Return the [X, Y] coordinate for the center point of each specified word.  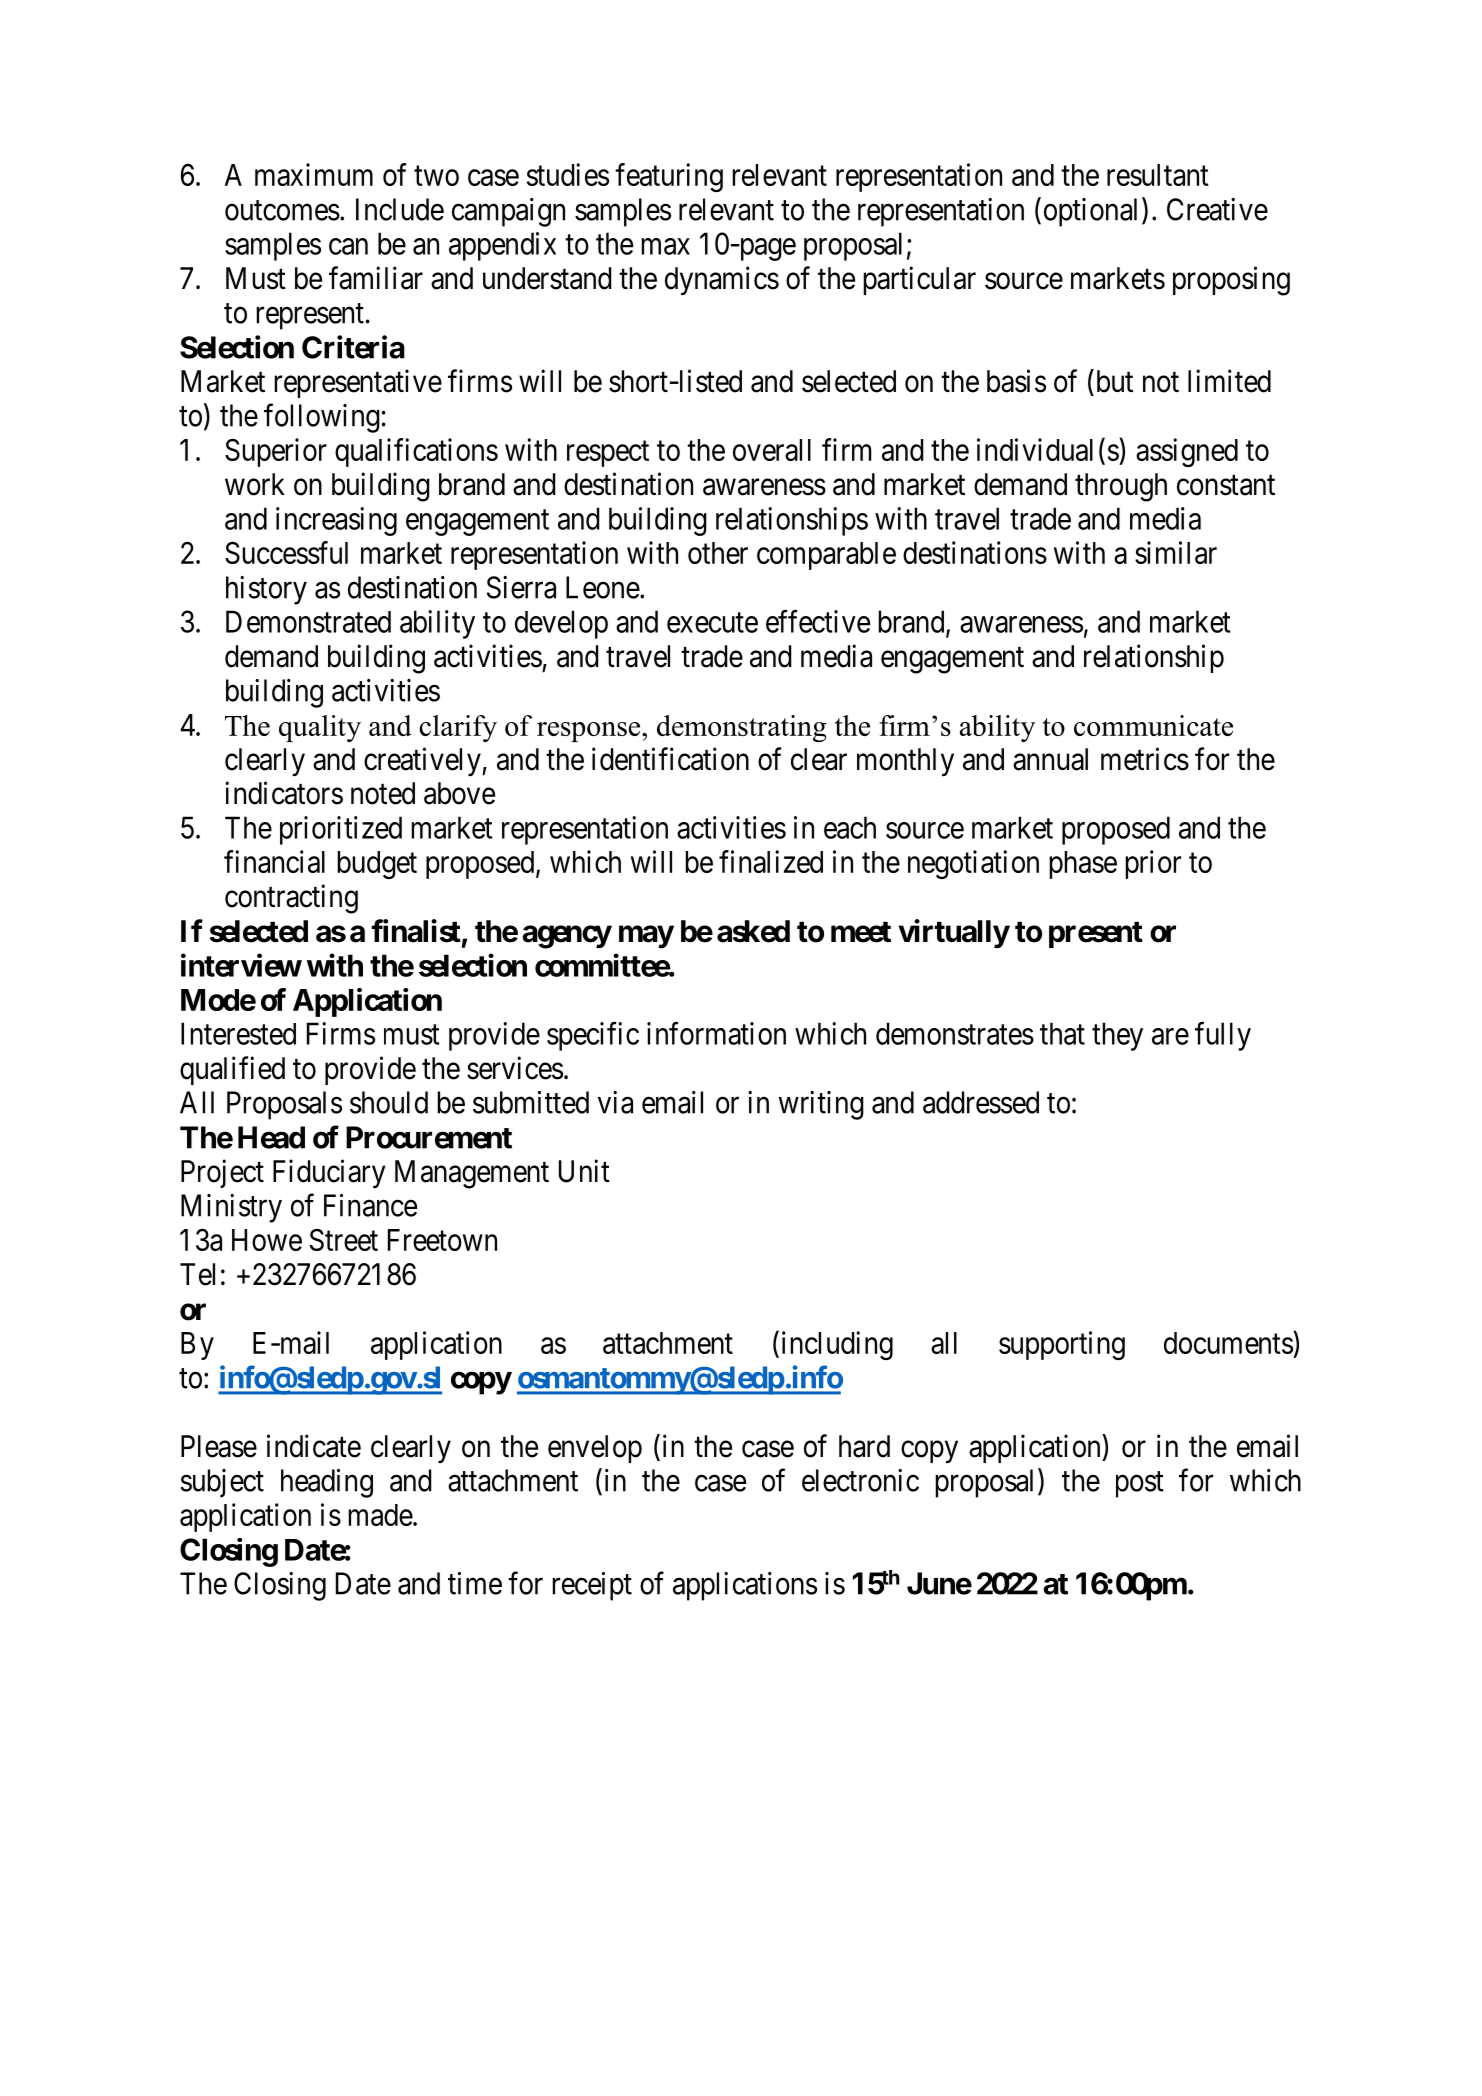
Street [344, 1239]
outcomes [282, 210]
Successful [286, 552]
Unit [584, 1171]
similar [1176, 552]
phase [1083, 865]
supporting [1062, 1345]
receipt [592, 1586]
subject [222, 1483]
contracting [291, 899]
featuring [669, 177]
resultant [1158, 175]
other [718, 553]
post [1140, 1485]
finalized [771, 861]
